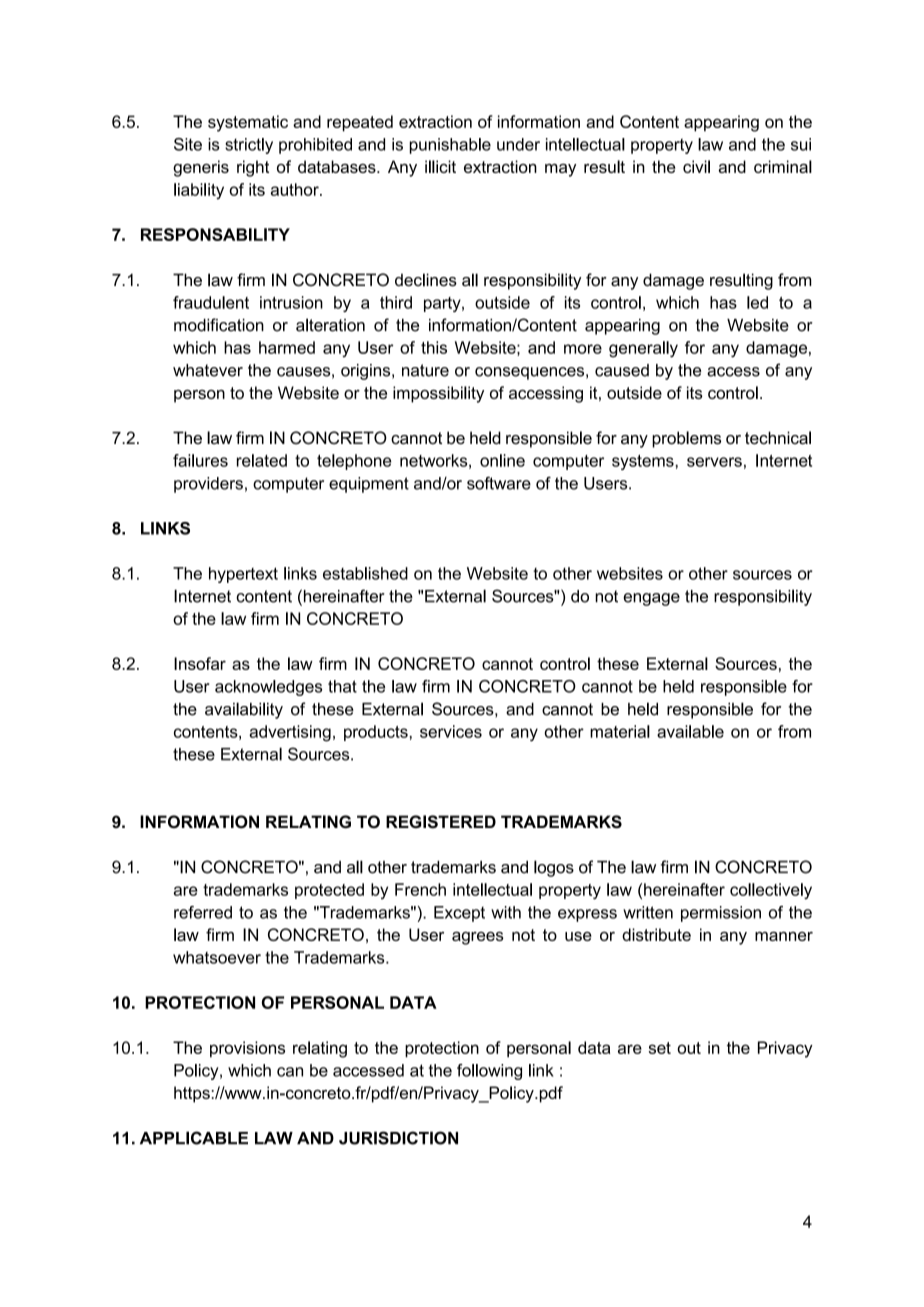  Describe the element at coordinates (518, 144) in the page. I see `under` at that location.
